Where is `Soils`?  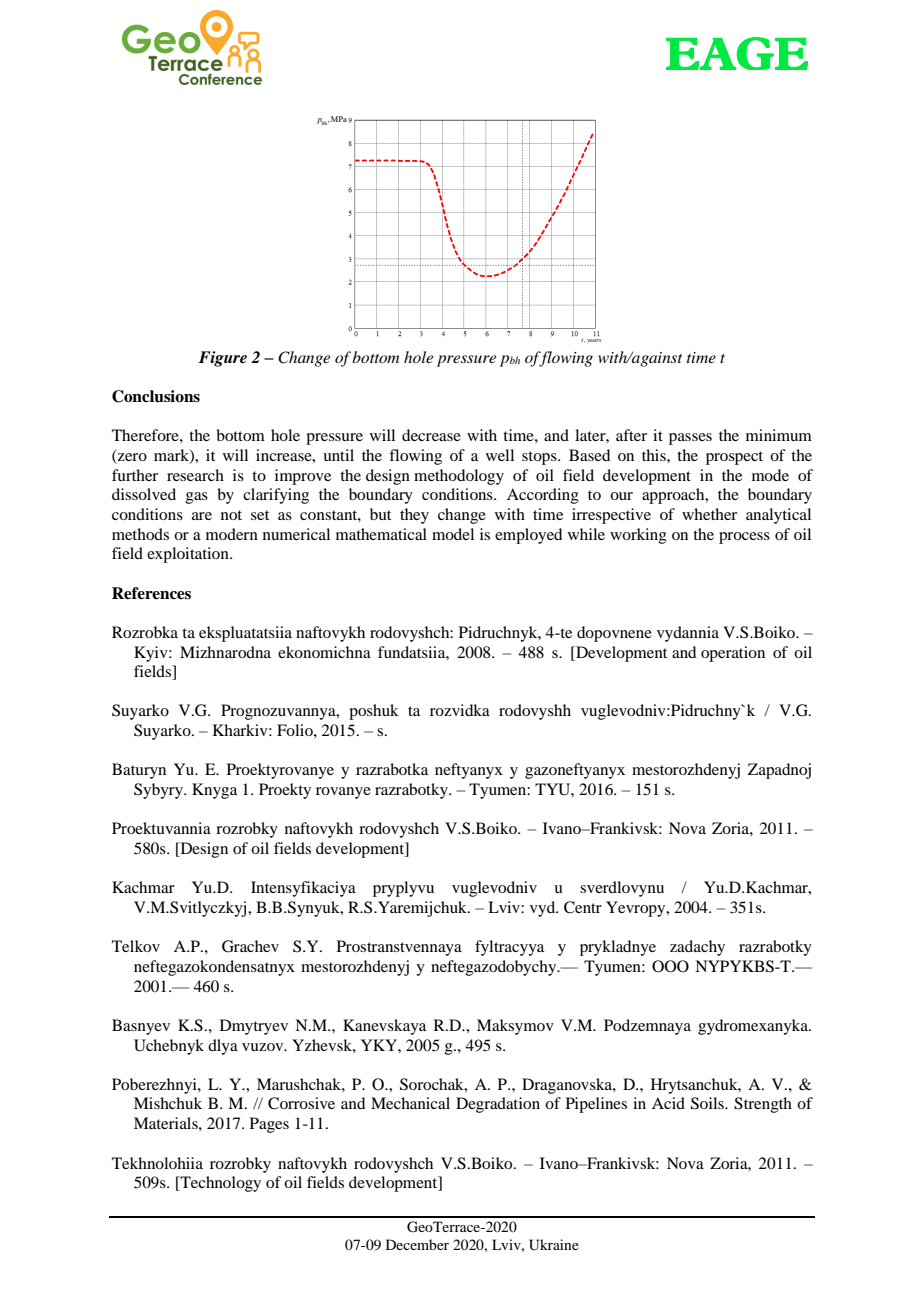
Soils is located at coordinates (708, 1103).
